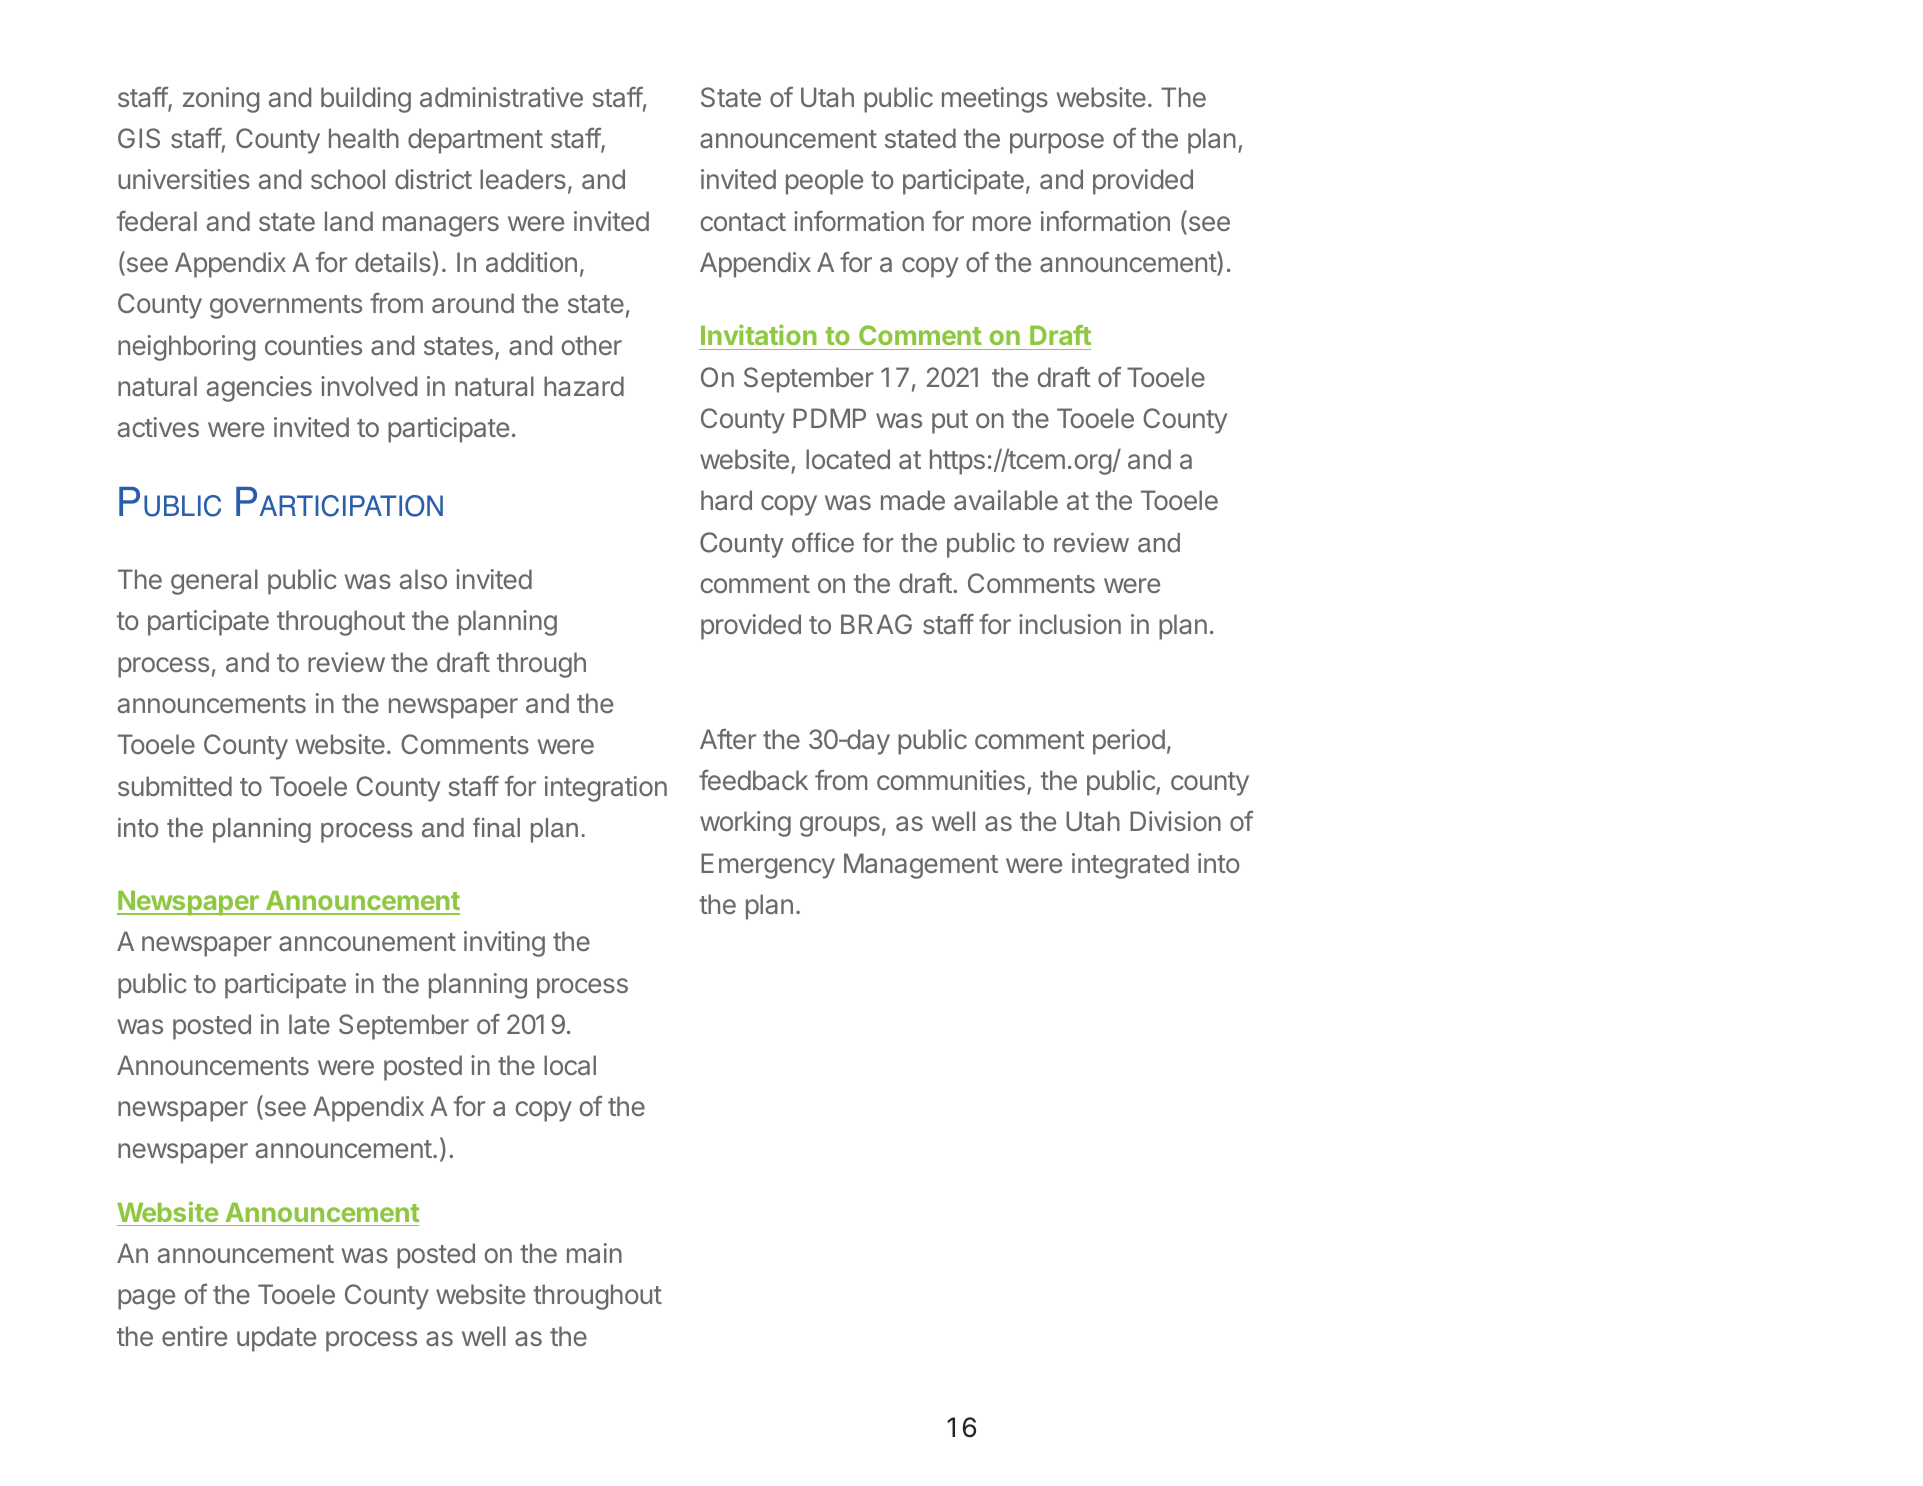 The height and width of the screenshot is (1486, 1923). What do you see at coordinates (768, 866) in the screenshot?
I see `Emergency` at bounding box center [768, 866].
